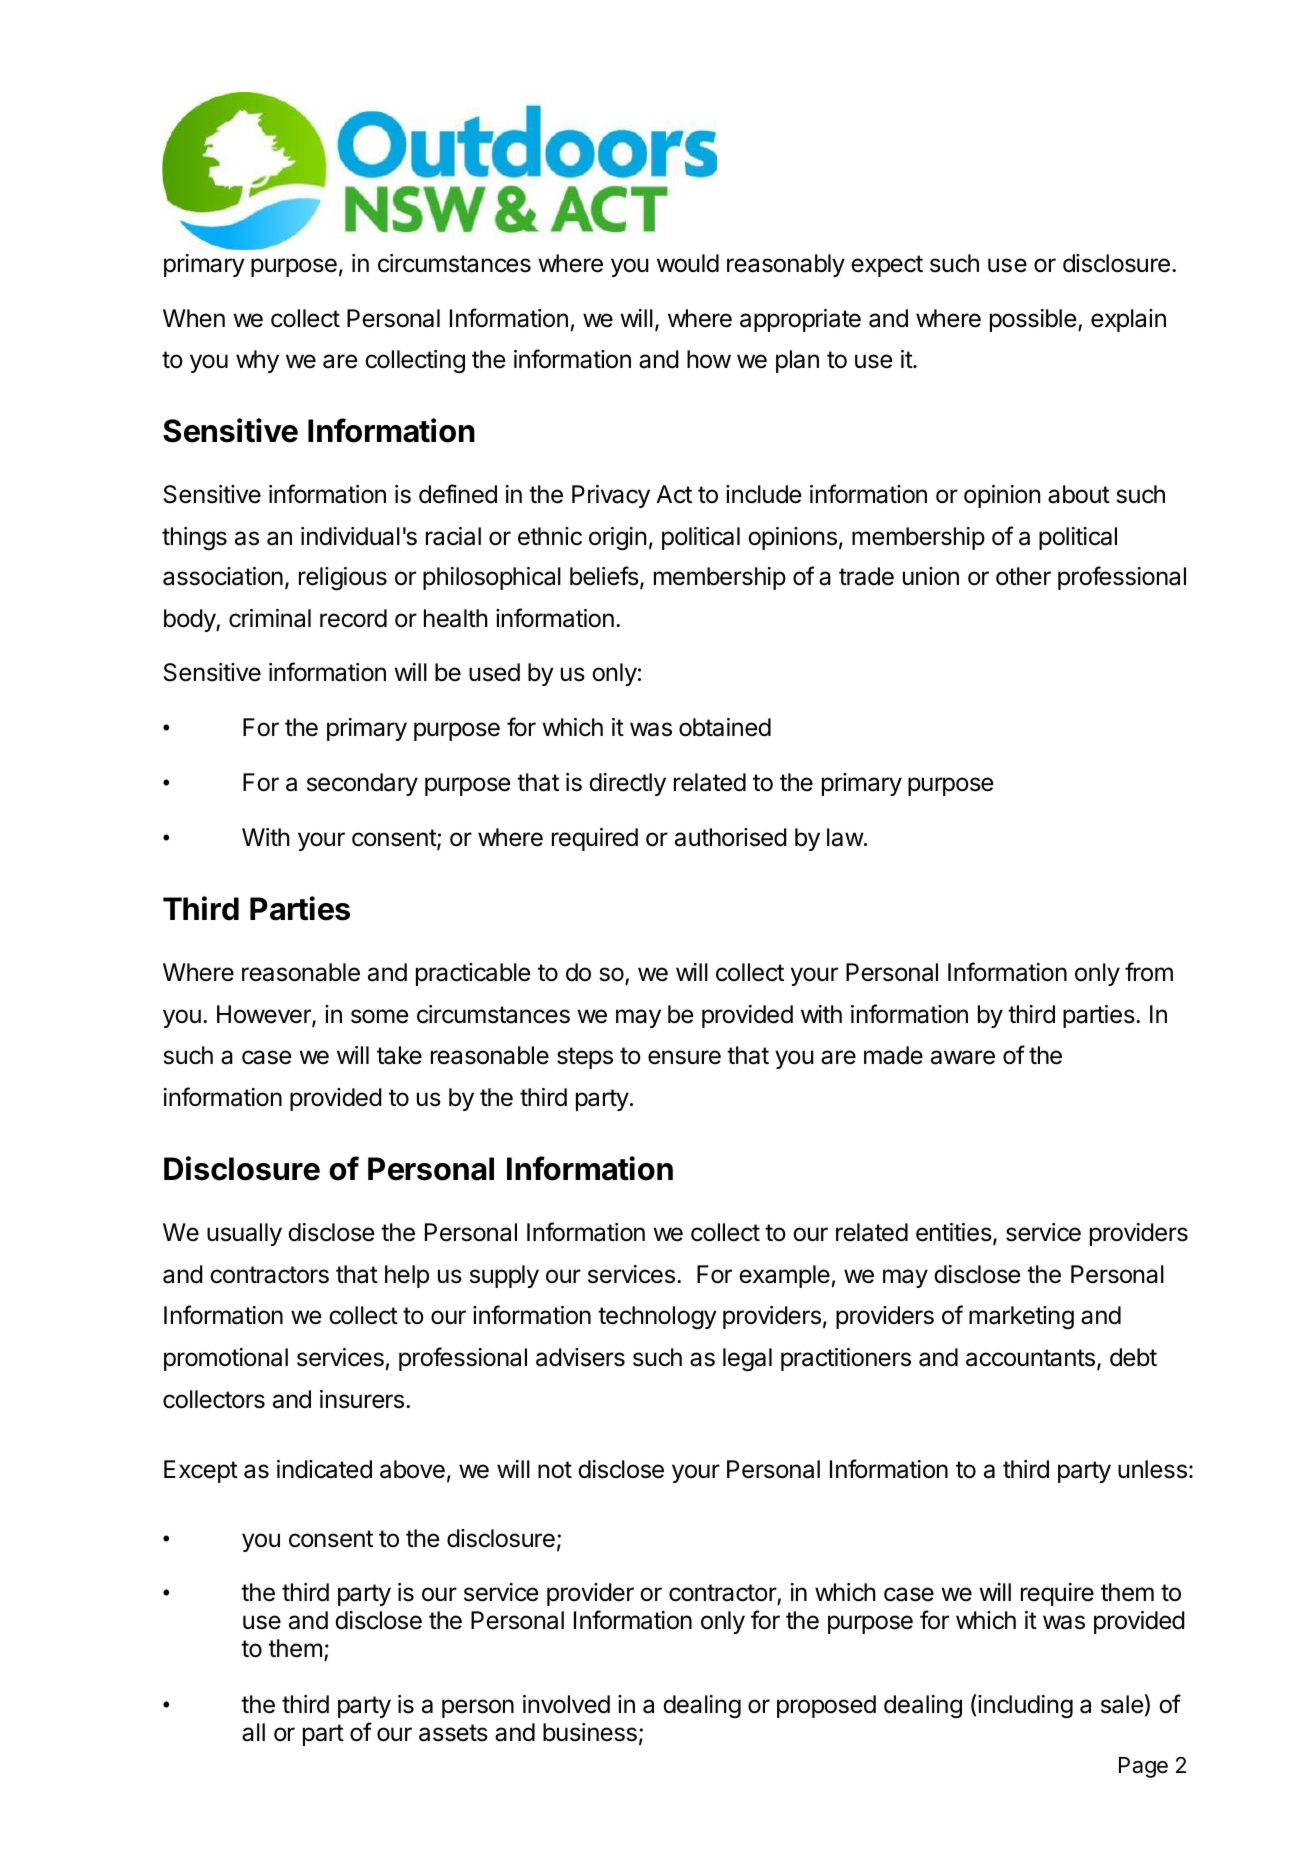 The width and height of the screenshot is (1311, 1854). What do you see at coordinates (1024, 1706) in the screenshot?
I see `including` at bounding box center [1024, 1706].
